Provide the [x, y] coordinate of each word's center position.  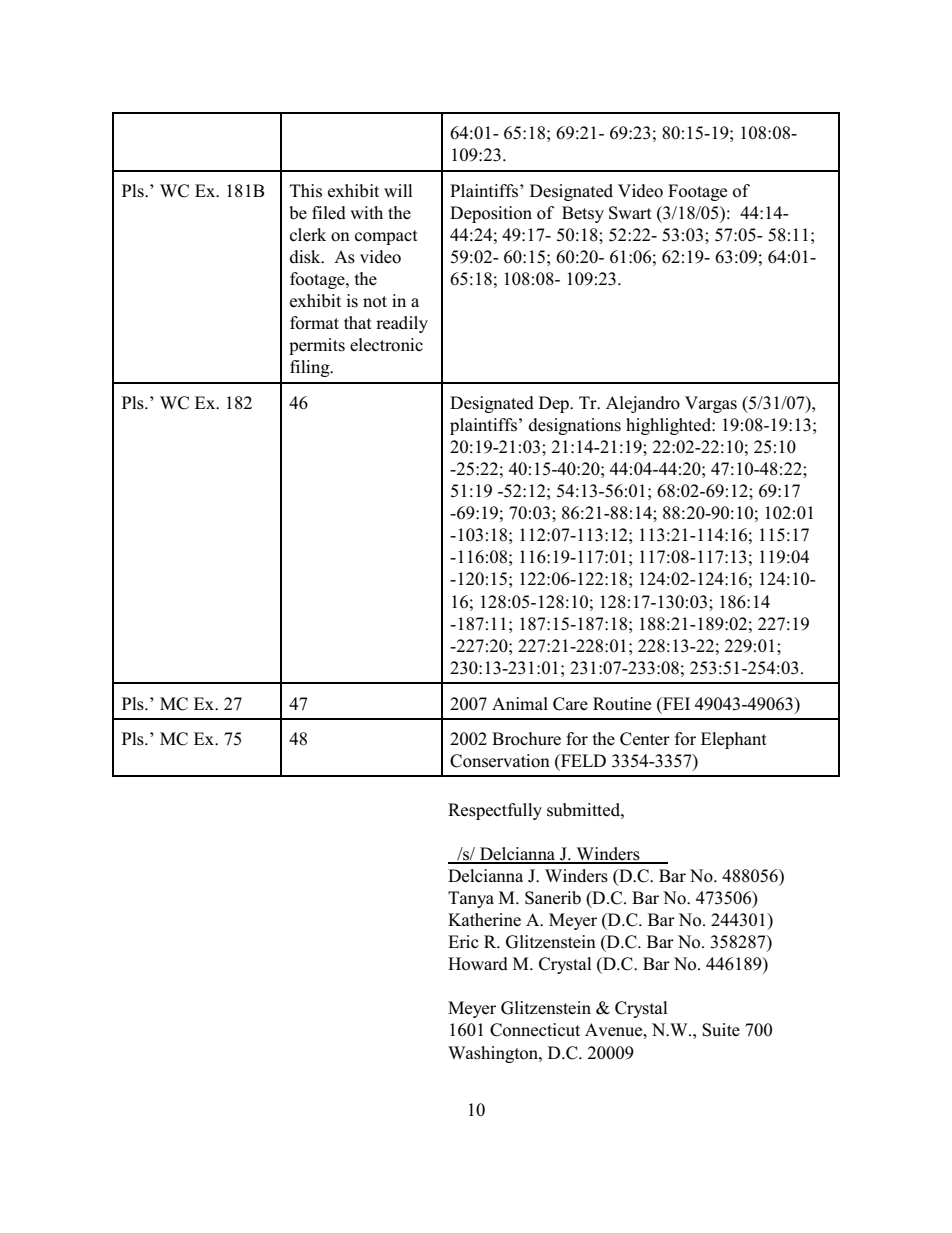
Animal [520, 703]
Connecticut [535, 1030]
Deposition [491, 214]
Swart [630, 213]
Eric [463, 941]
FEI [675, 703]
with [366, 212]
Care [570, 704]
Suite [721, 1030]
